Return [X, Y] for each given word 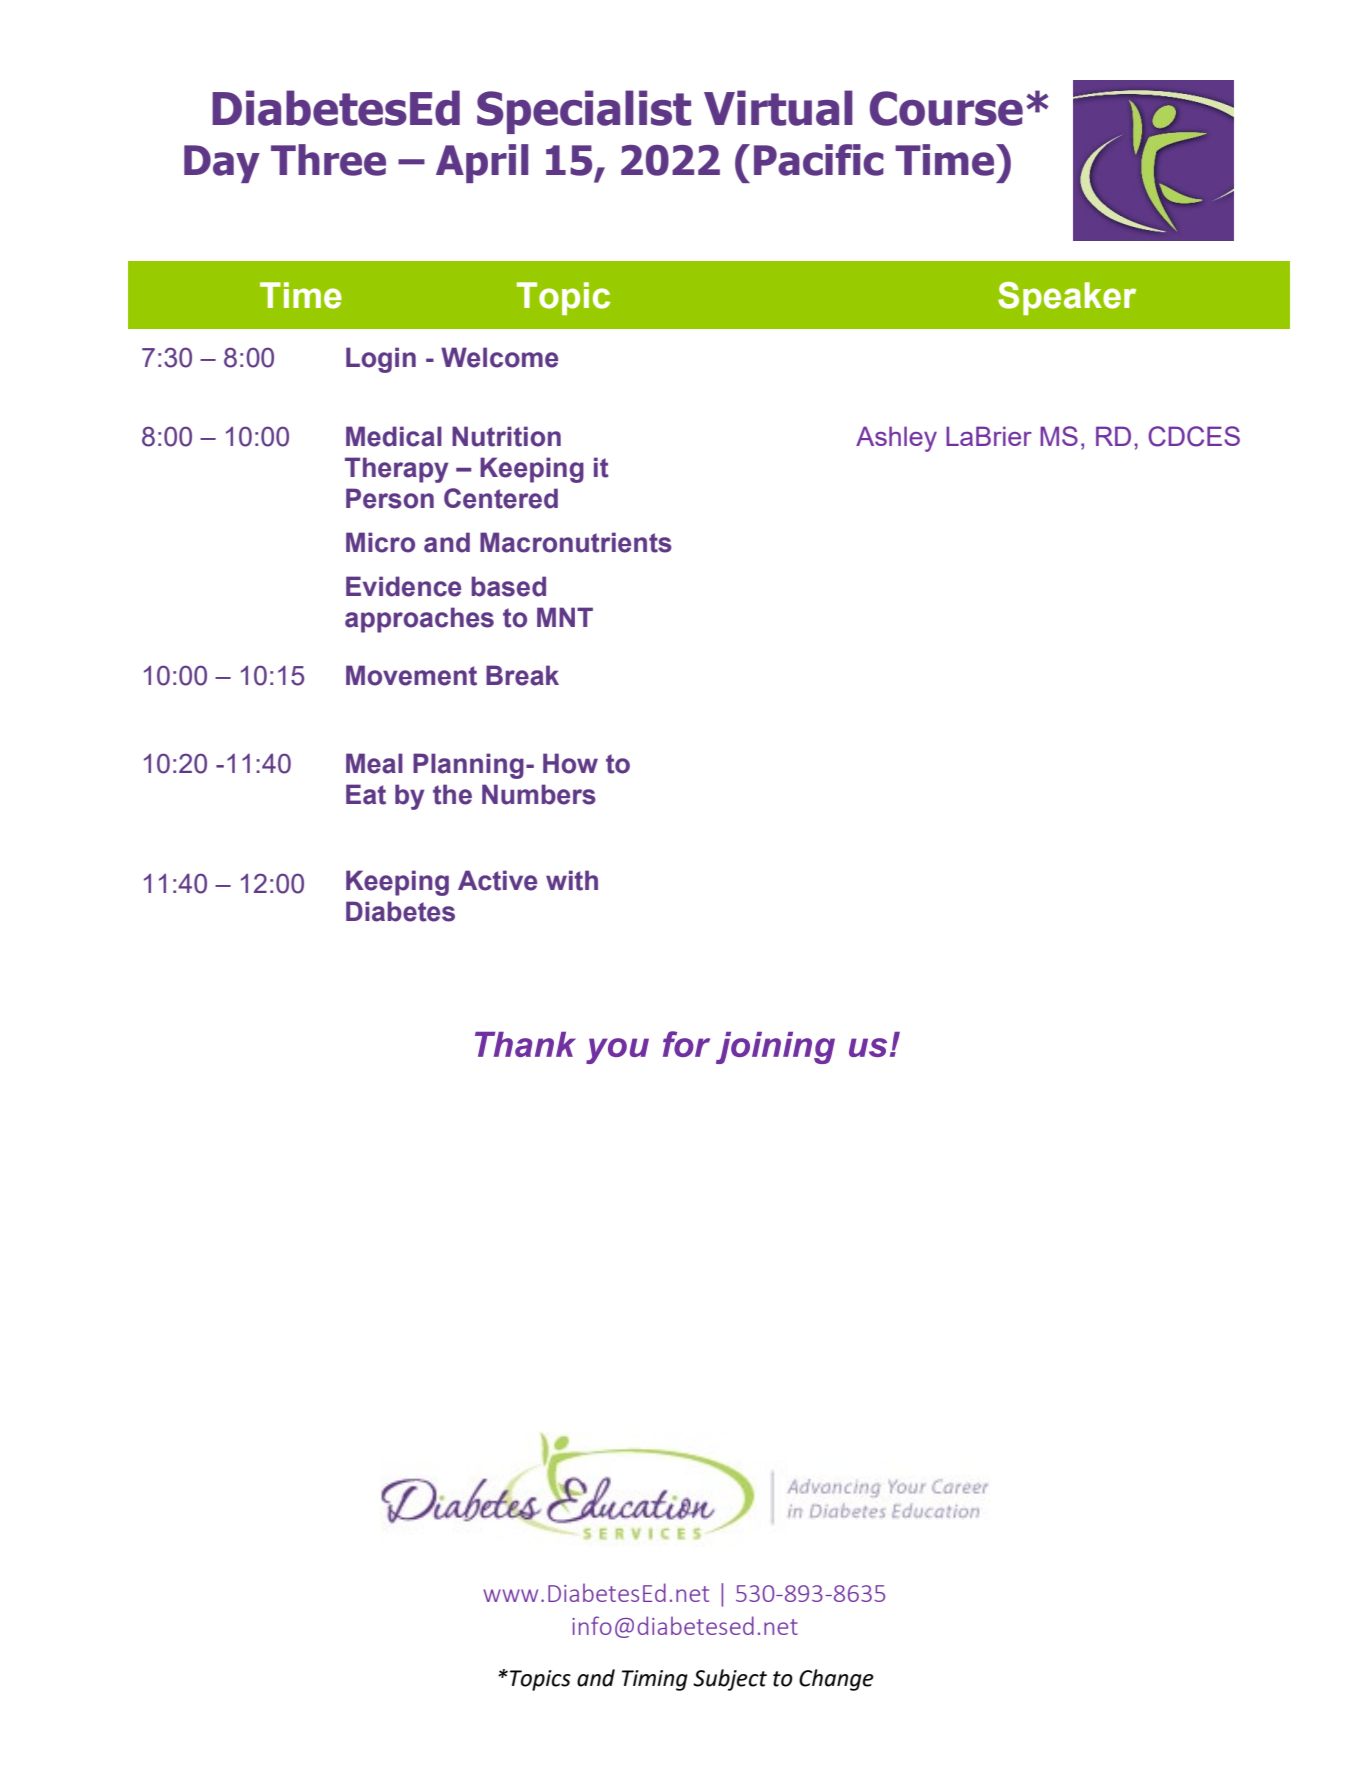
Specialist [584, 112]
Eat [366, 794]
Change [836, 1680]
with [572, 880]
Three [328, 160]
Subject [730, 1680]
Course [946, 108]
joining [775, 1048]
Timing [655, 1680]
